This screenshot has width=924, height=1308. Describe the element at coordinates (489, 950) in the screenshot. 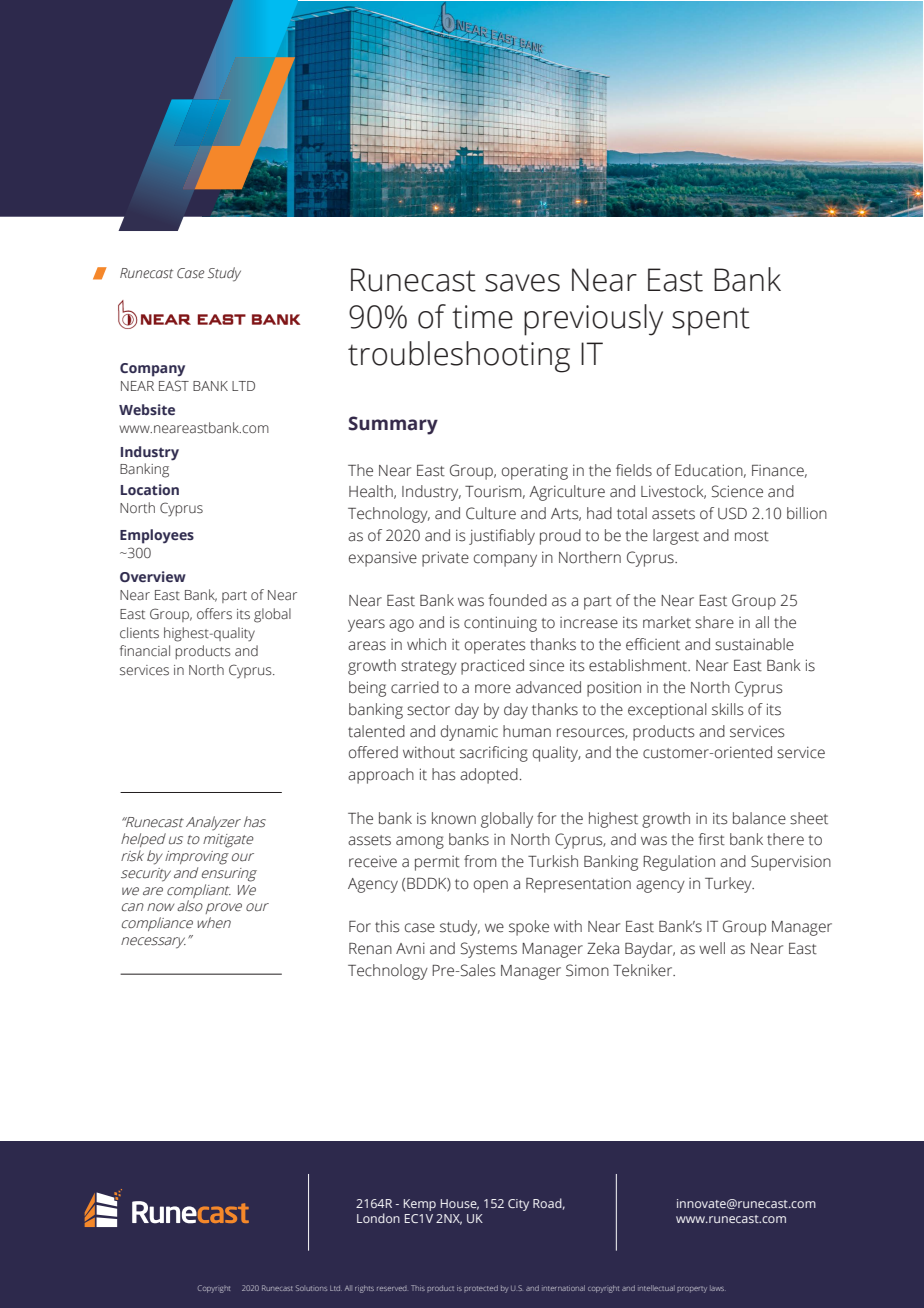

I see `Systems` at that location.
